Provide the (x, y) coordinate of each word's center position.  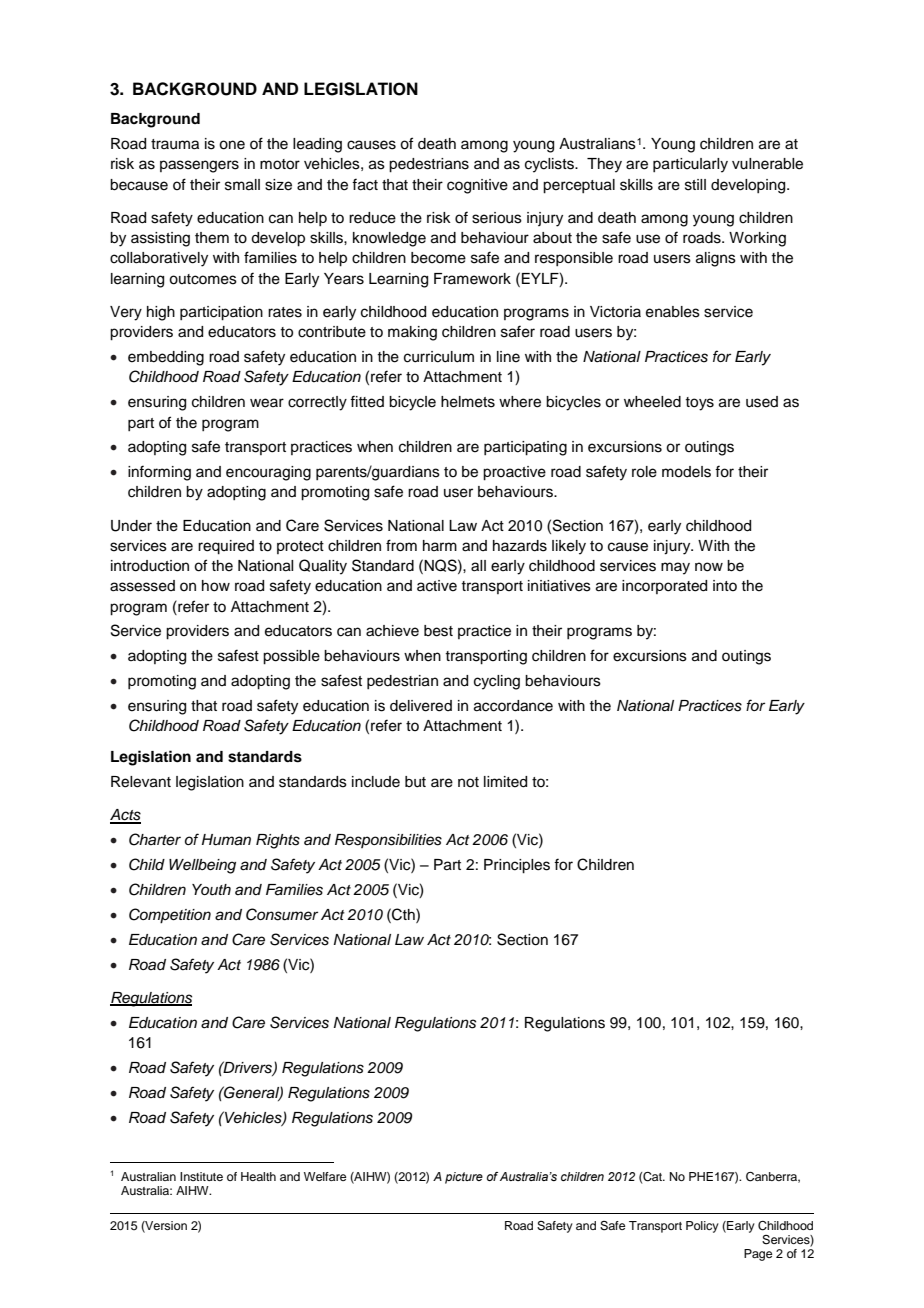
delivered (421, 706)
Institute (201, 1176)
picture (464, 1178)
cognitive (477, 186)
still (695, 185)
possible (291, 657)
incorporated (664, 587)
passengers (199, 166)
